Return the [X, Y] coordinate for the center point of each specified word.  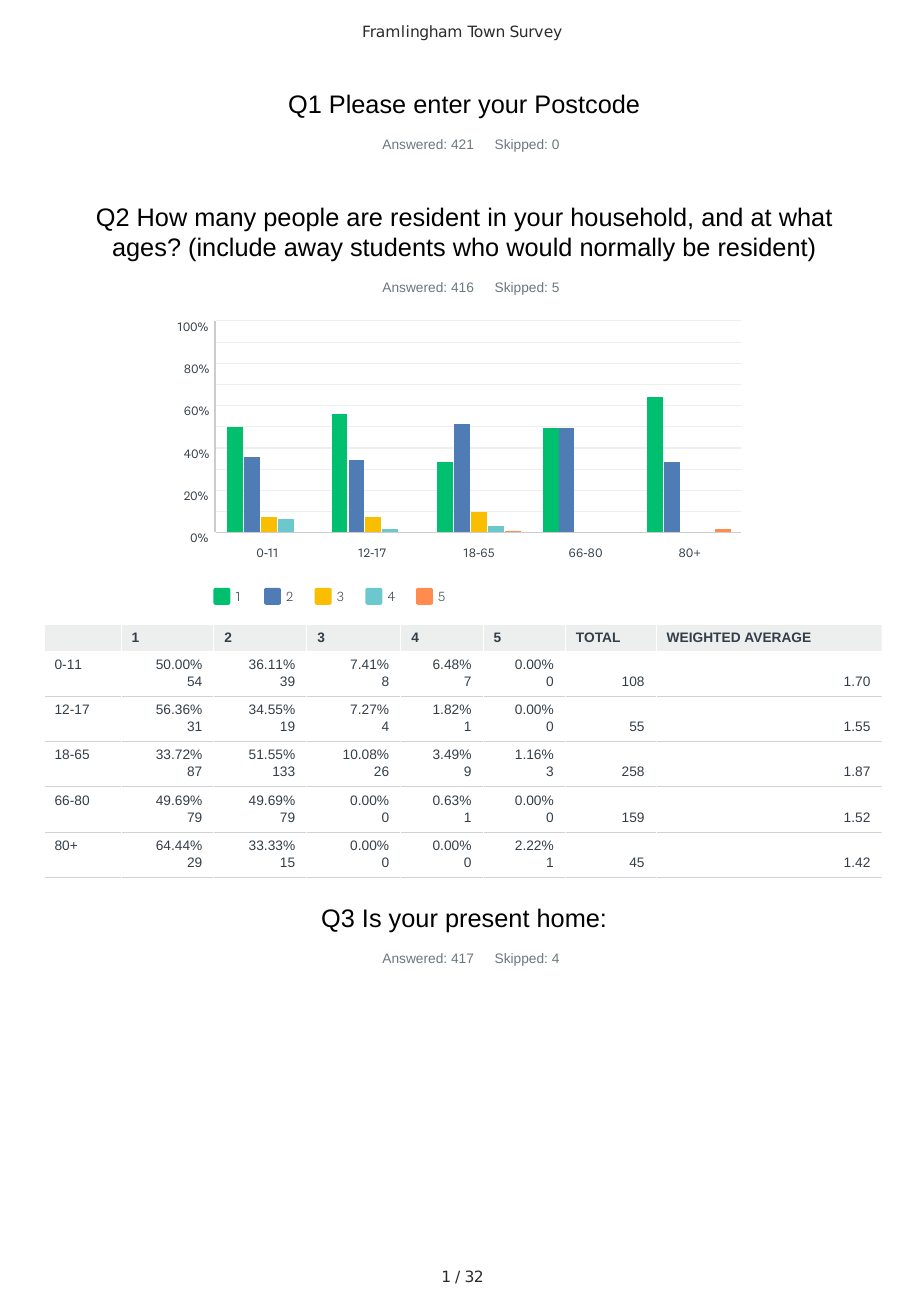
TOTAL [598, 637]
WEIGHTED [703, 637]
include [237, 247]
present [488, 921]
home [568, 918]
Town [485, 31]
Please [368, 104]
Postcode [587, 104]
